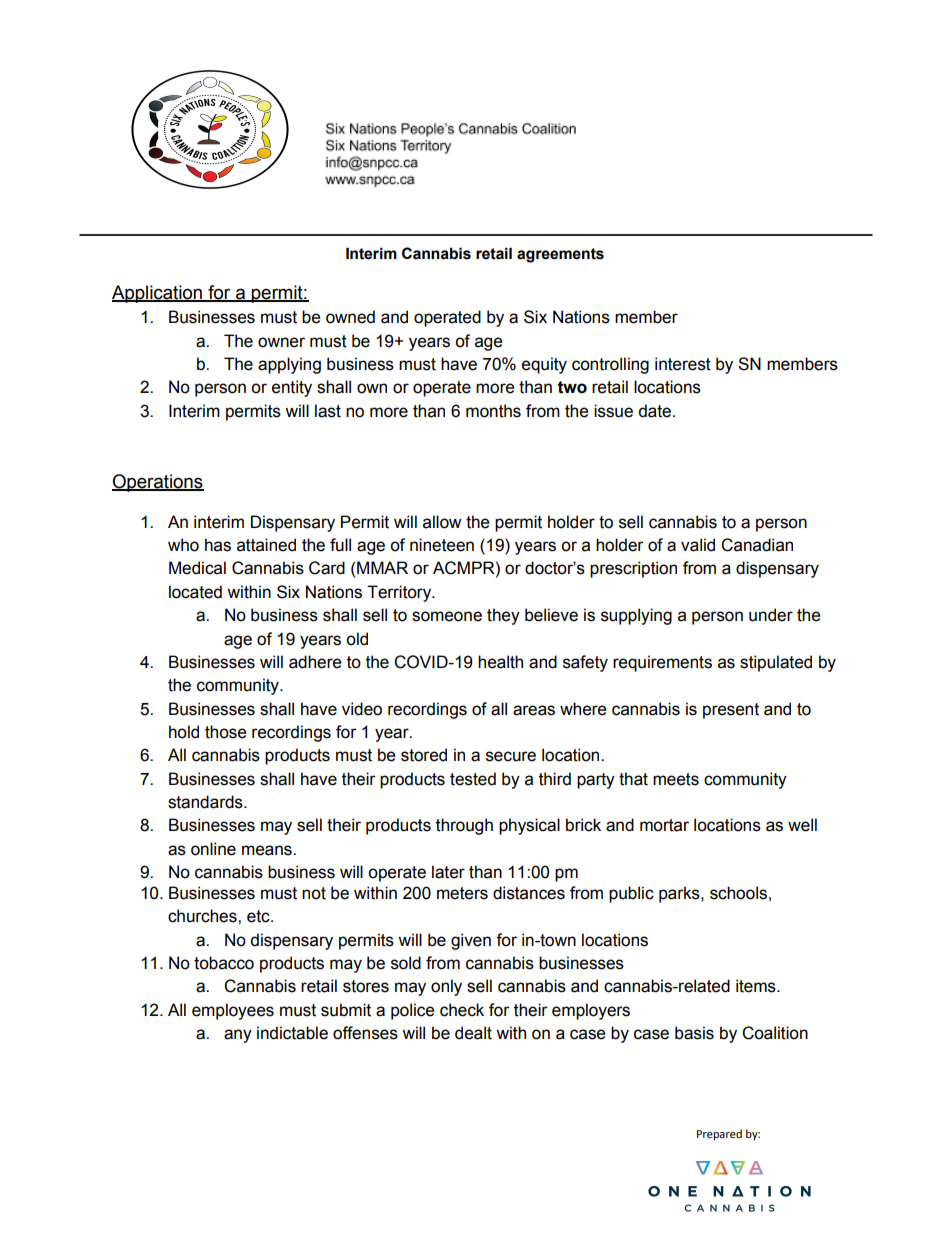 This screenshot has height=1233, width=952. I want to click on any, so click(238, 1036).
